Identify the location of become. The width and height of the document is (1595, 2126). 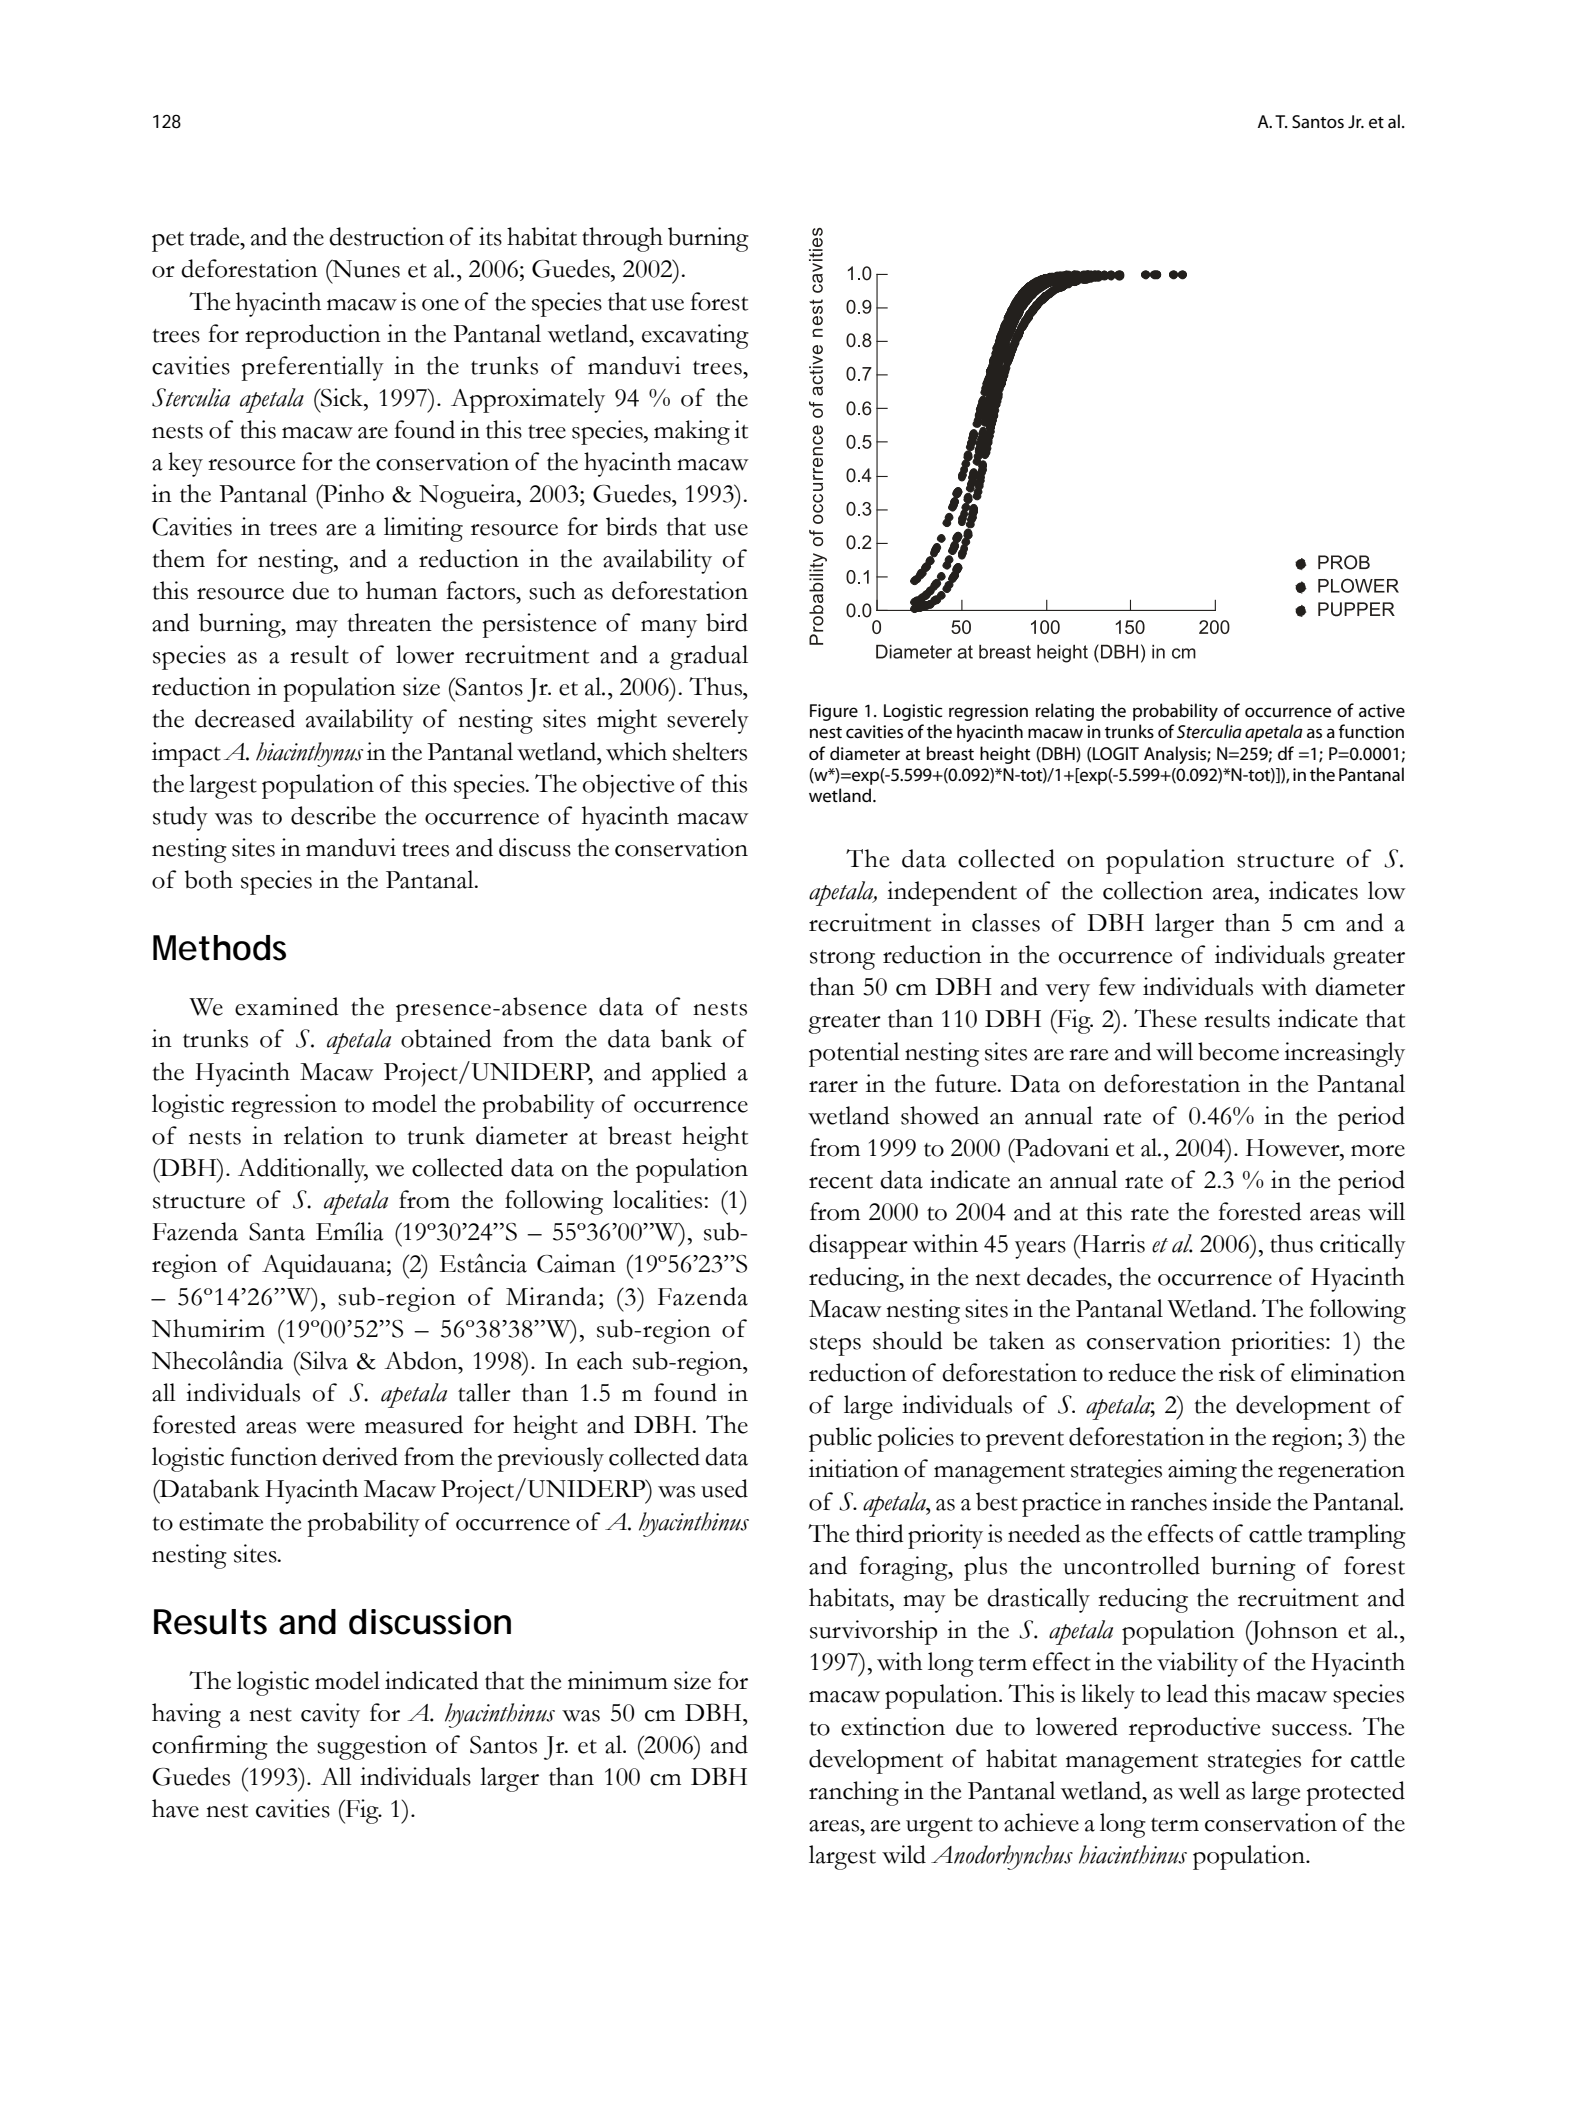
(1238, 1051).
